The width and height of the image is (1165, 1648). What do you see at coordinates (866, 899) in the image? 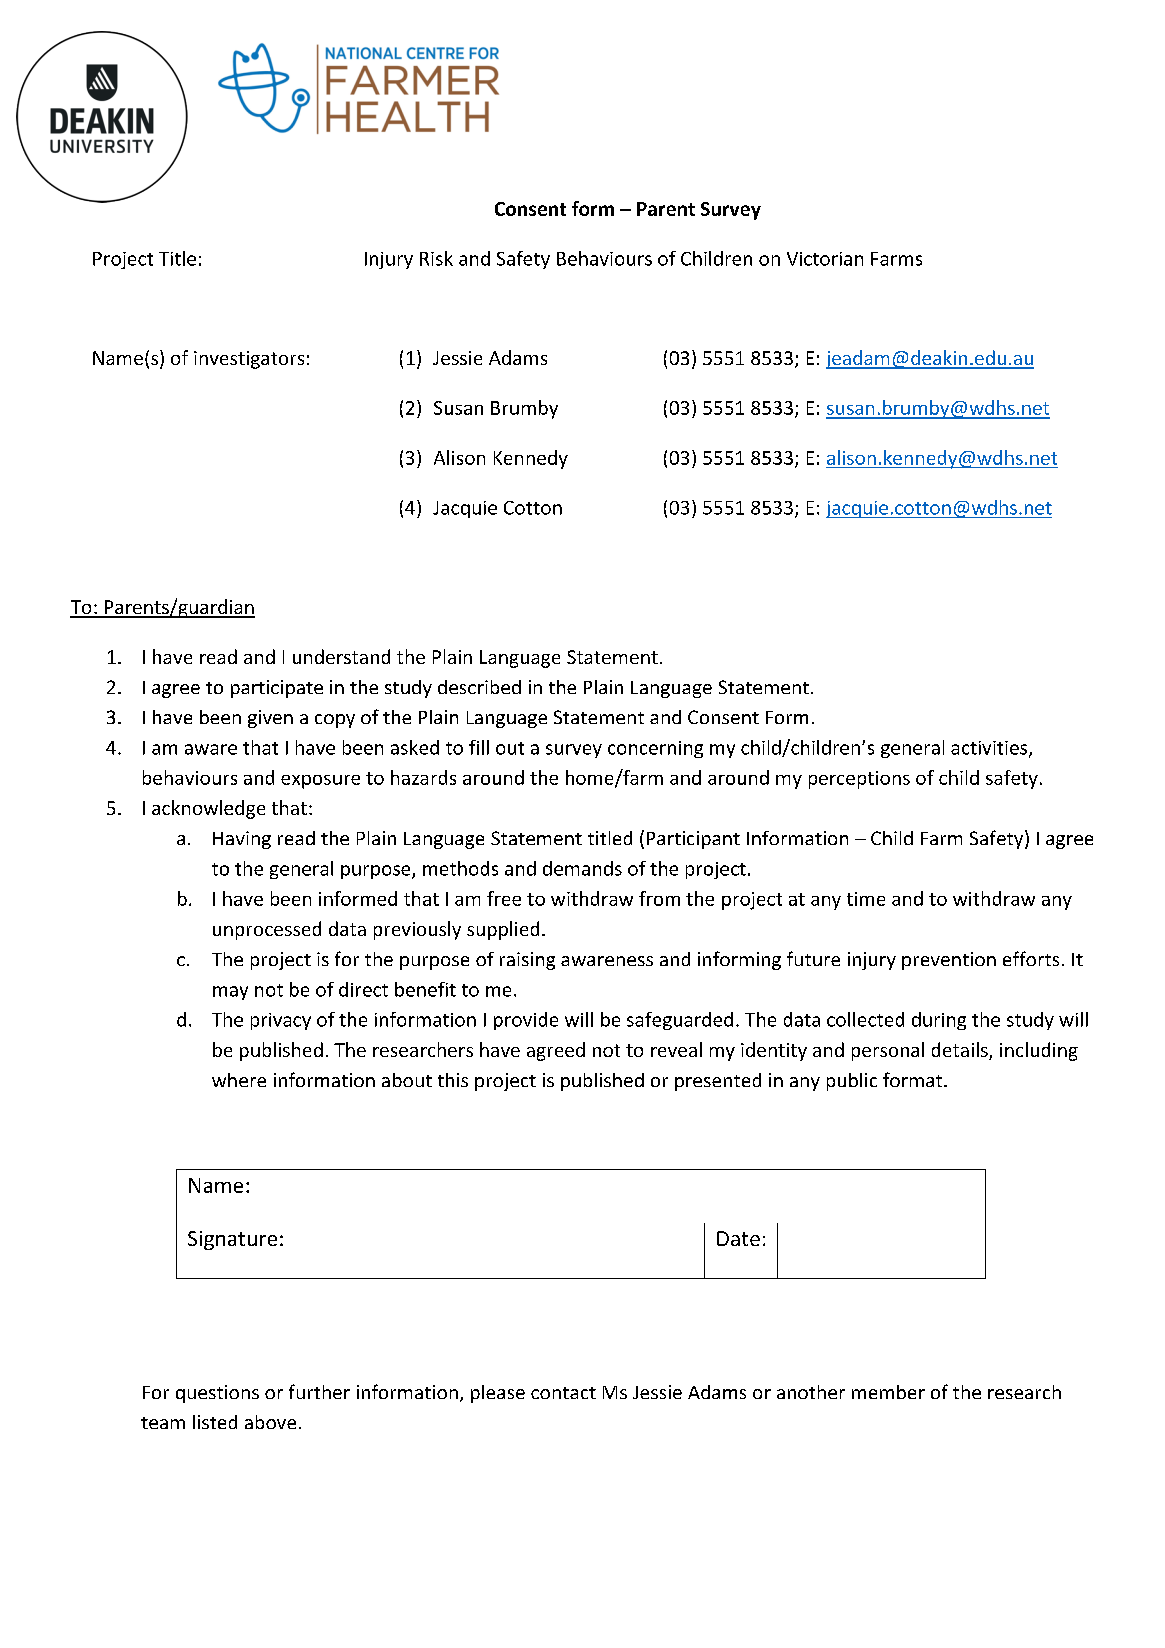
I see `time` at bounding box center [866, 899].
